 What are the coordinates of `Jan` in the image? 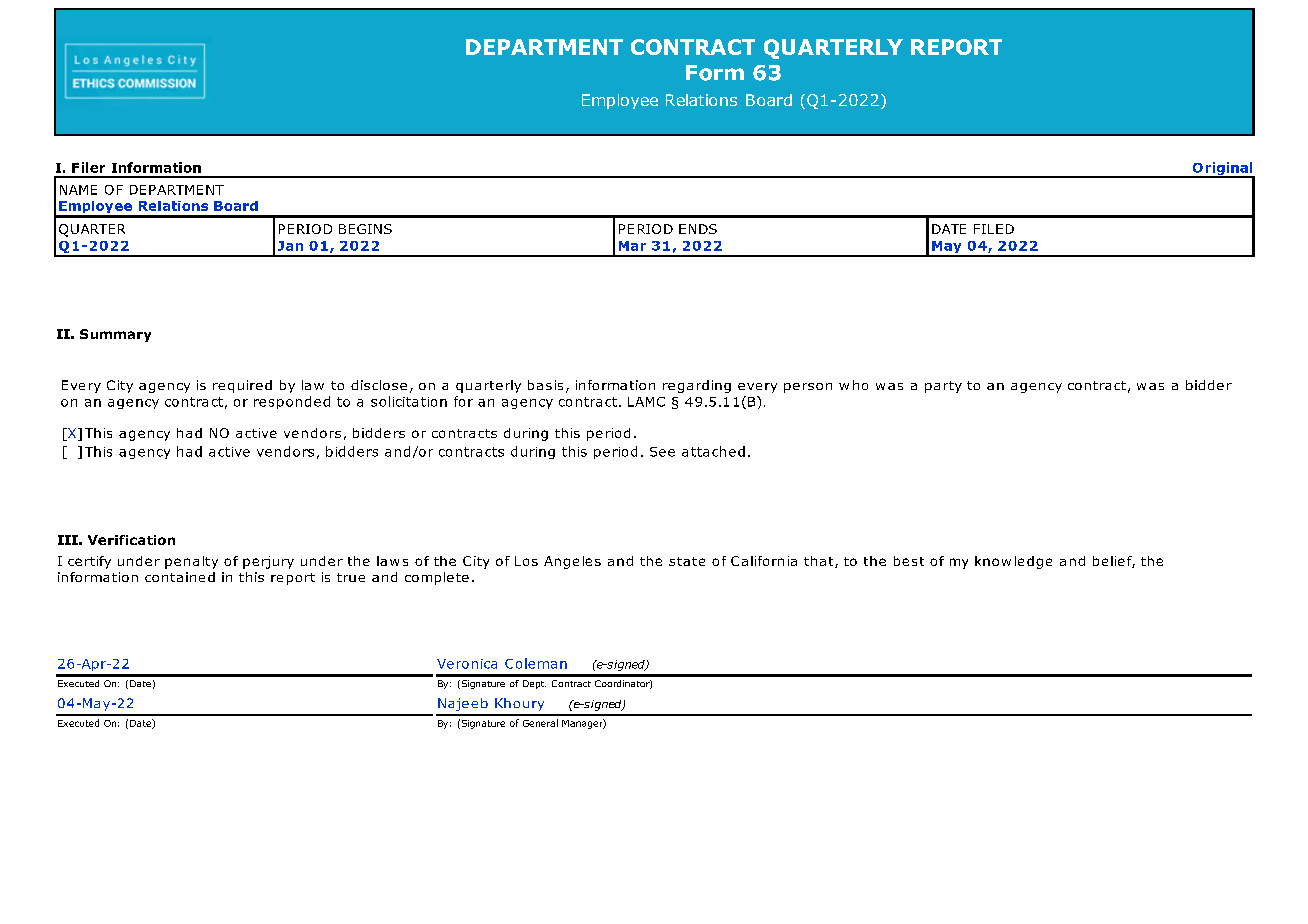 It's located at (290, 246).
